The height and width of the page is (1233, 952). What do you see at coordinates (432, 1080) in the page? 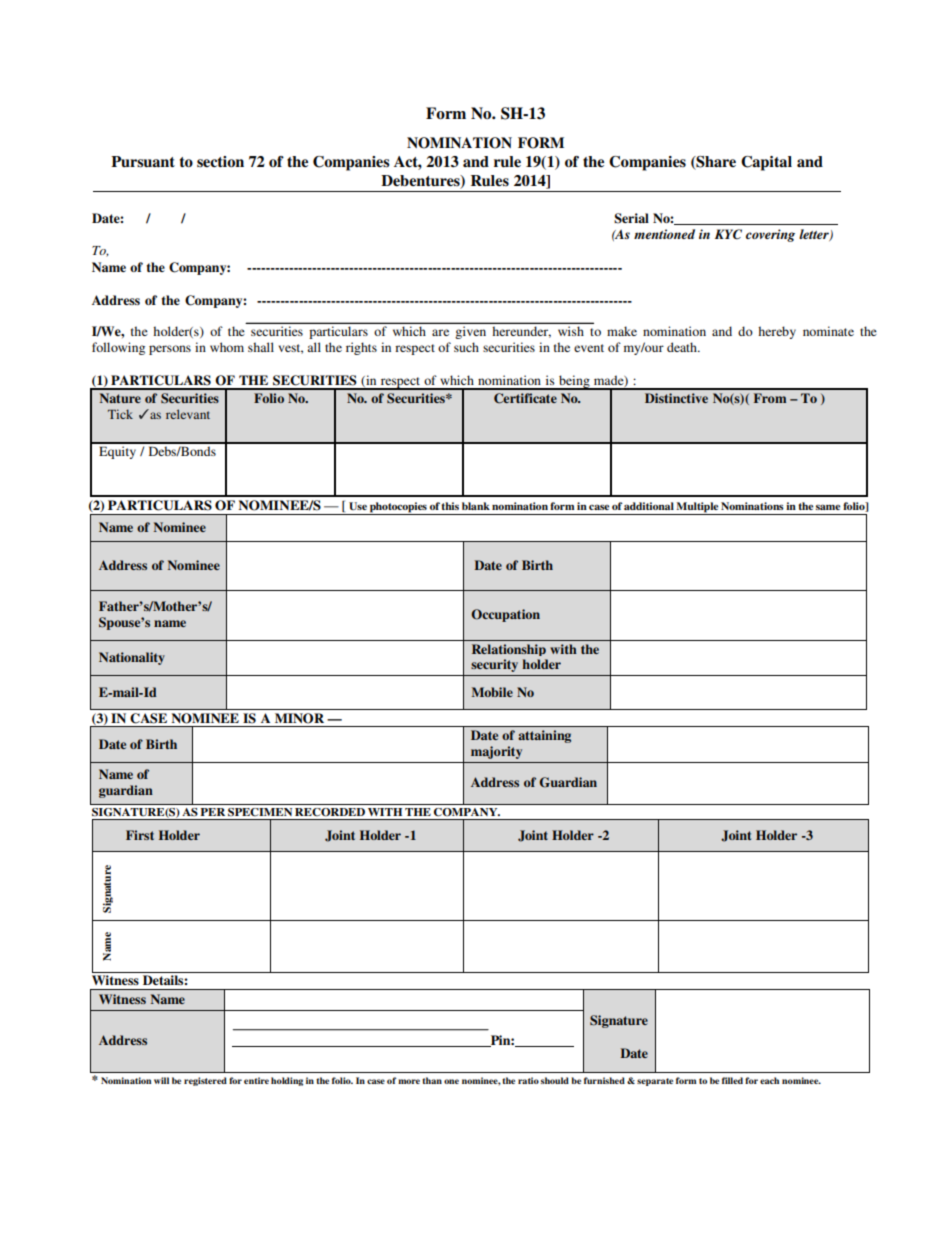
I see `than` at bounding box center [432, 1080].
